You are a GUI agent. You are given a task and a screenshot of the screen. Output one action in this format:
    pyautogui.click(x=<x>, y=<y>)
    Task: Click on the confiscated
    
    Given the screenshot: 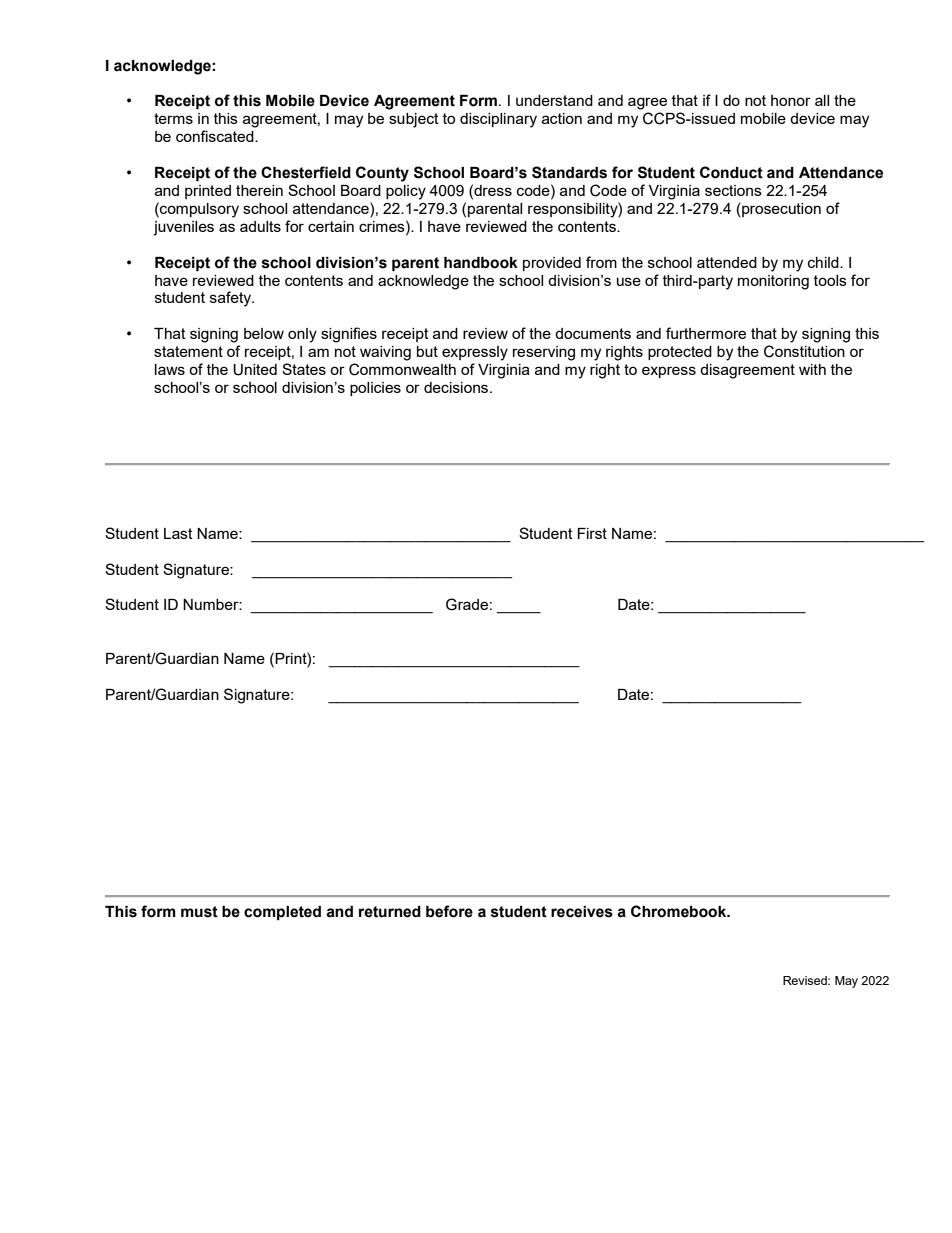 What is the action you would take?
    pyautogui.click(x=216, y=136)
